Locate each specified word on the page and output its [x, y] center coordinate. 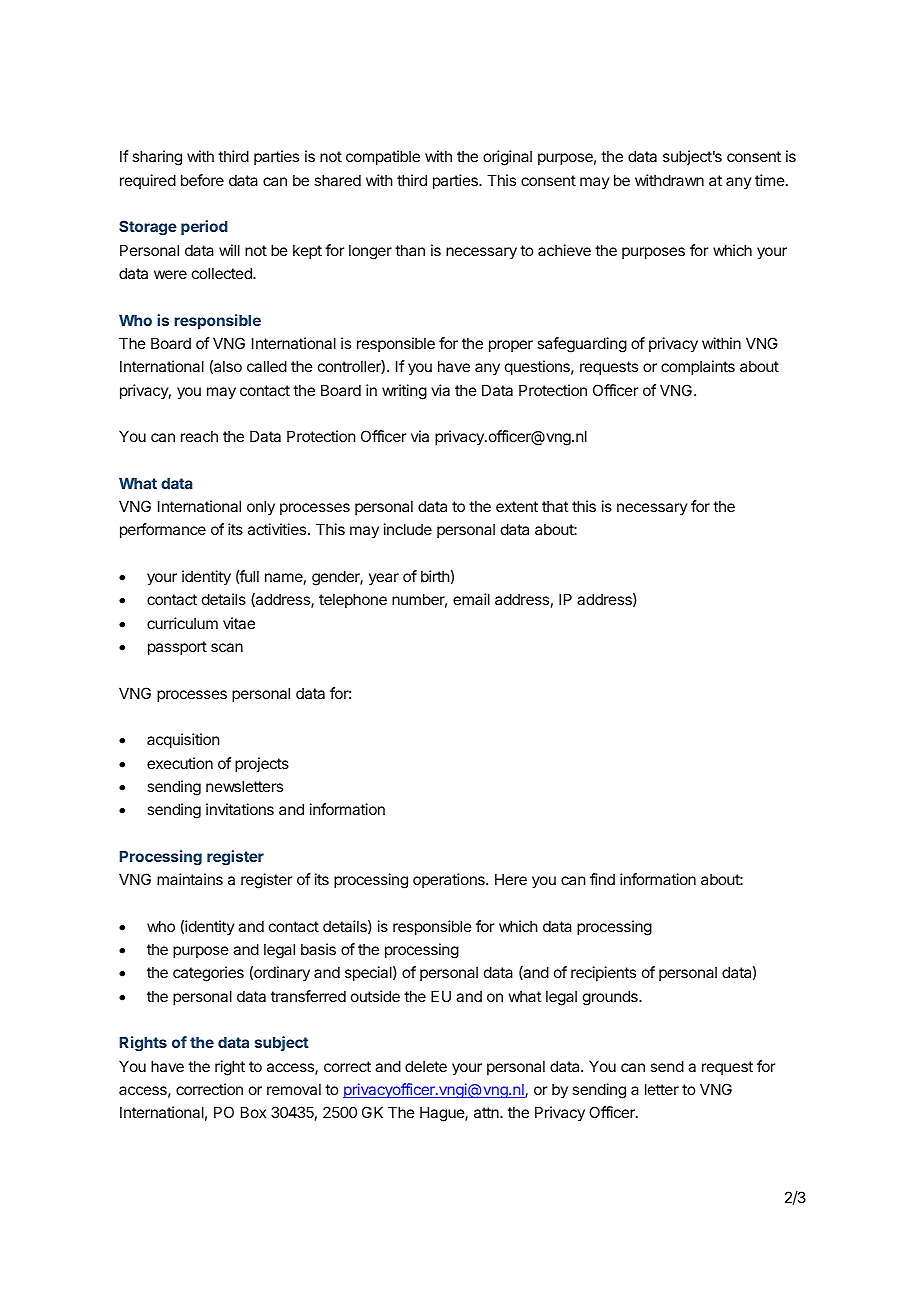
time [771, 180]
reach [199, 436]
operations [450, 880]
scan [227, 647]
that [555, 506]
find [602, 879]
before [202, 180]
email [471, 599]
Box [253, 1112]
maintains [190, 879]
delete [426, 1066]
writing [404, 392]
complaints [698, 367]
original [507, 158]
